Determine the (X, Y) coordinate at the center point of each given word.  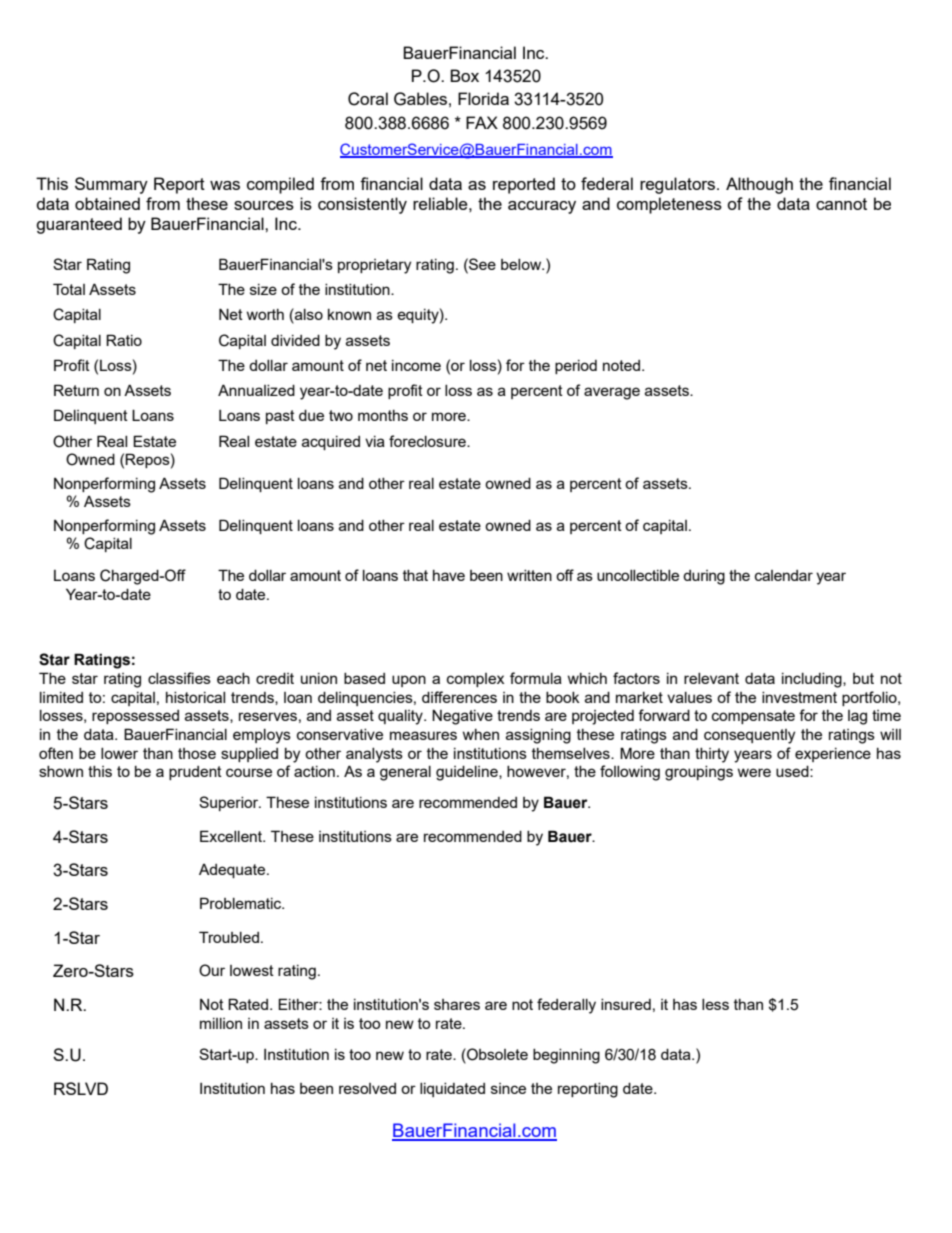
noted (623, 365)
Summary (111, 185)
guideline (468, 773)
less (715, 1004)
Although (759, 185)
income (416, 365)
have (449, 575)
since (508, 1088)
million (221, 1023)
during (704, 577)
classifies (179, 678)
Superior (230, 803)
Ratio (124, 340)
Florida (483, 98)
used (793, 771)
